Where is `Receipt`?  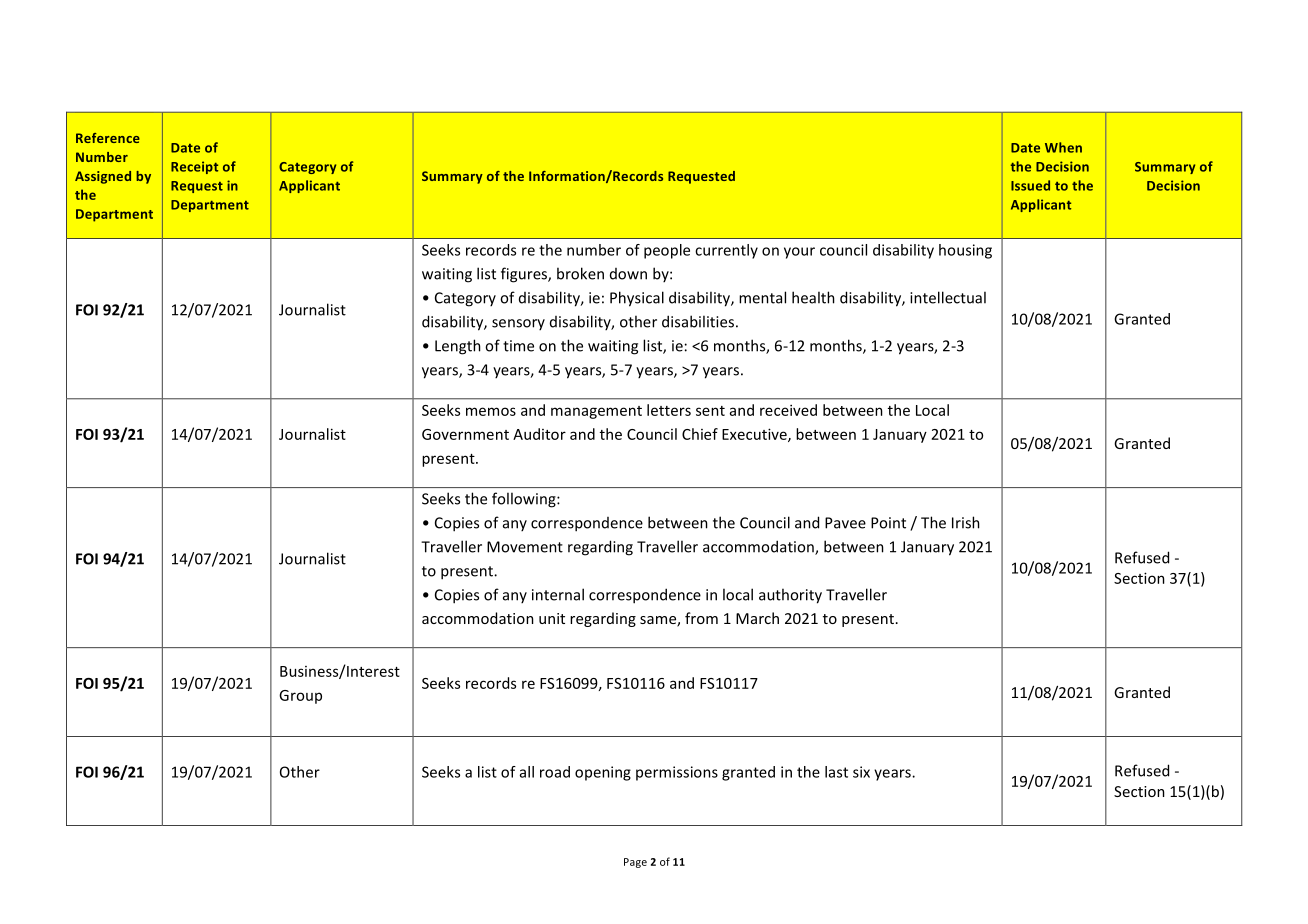 Receipt is located at coordinates (194, 167).
